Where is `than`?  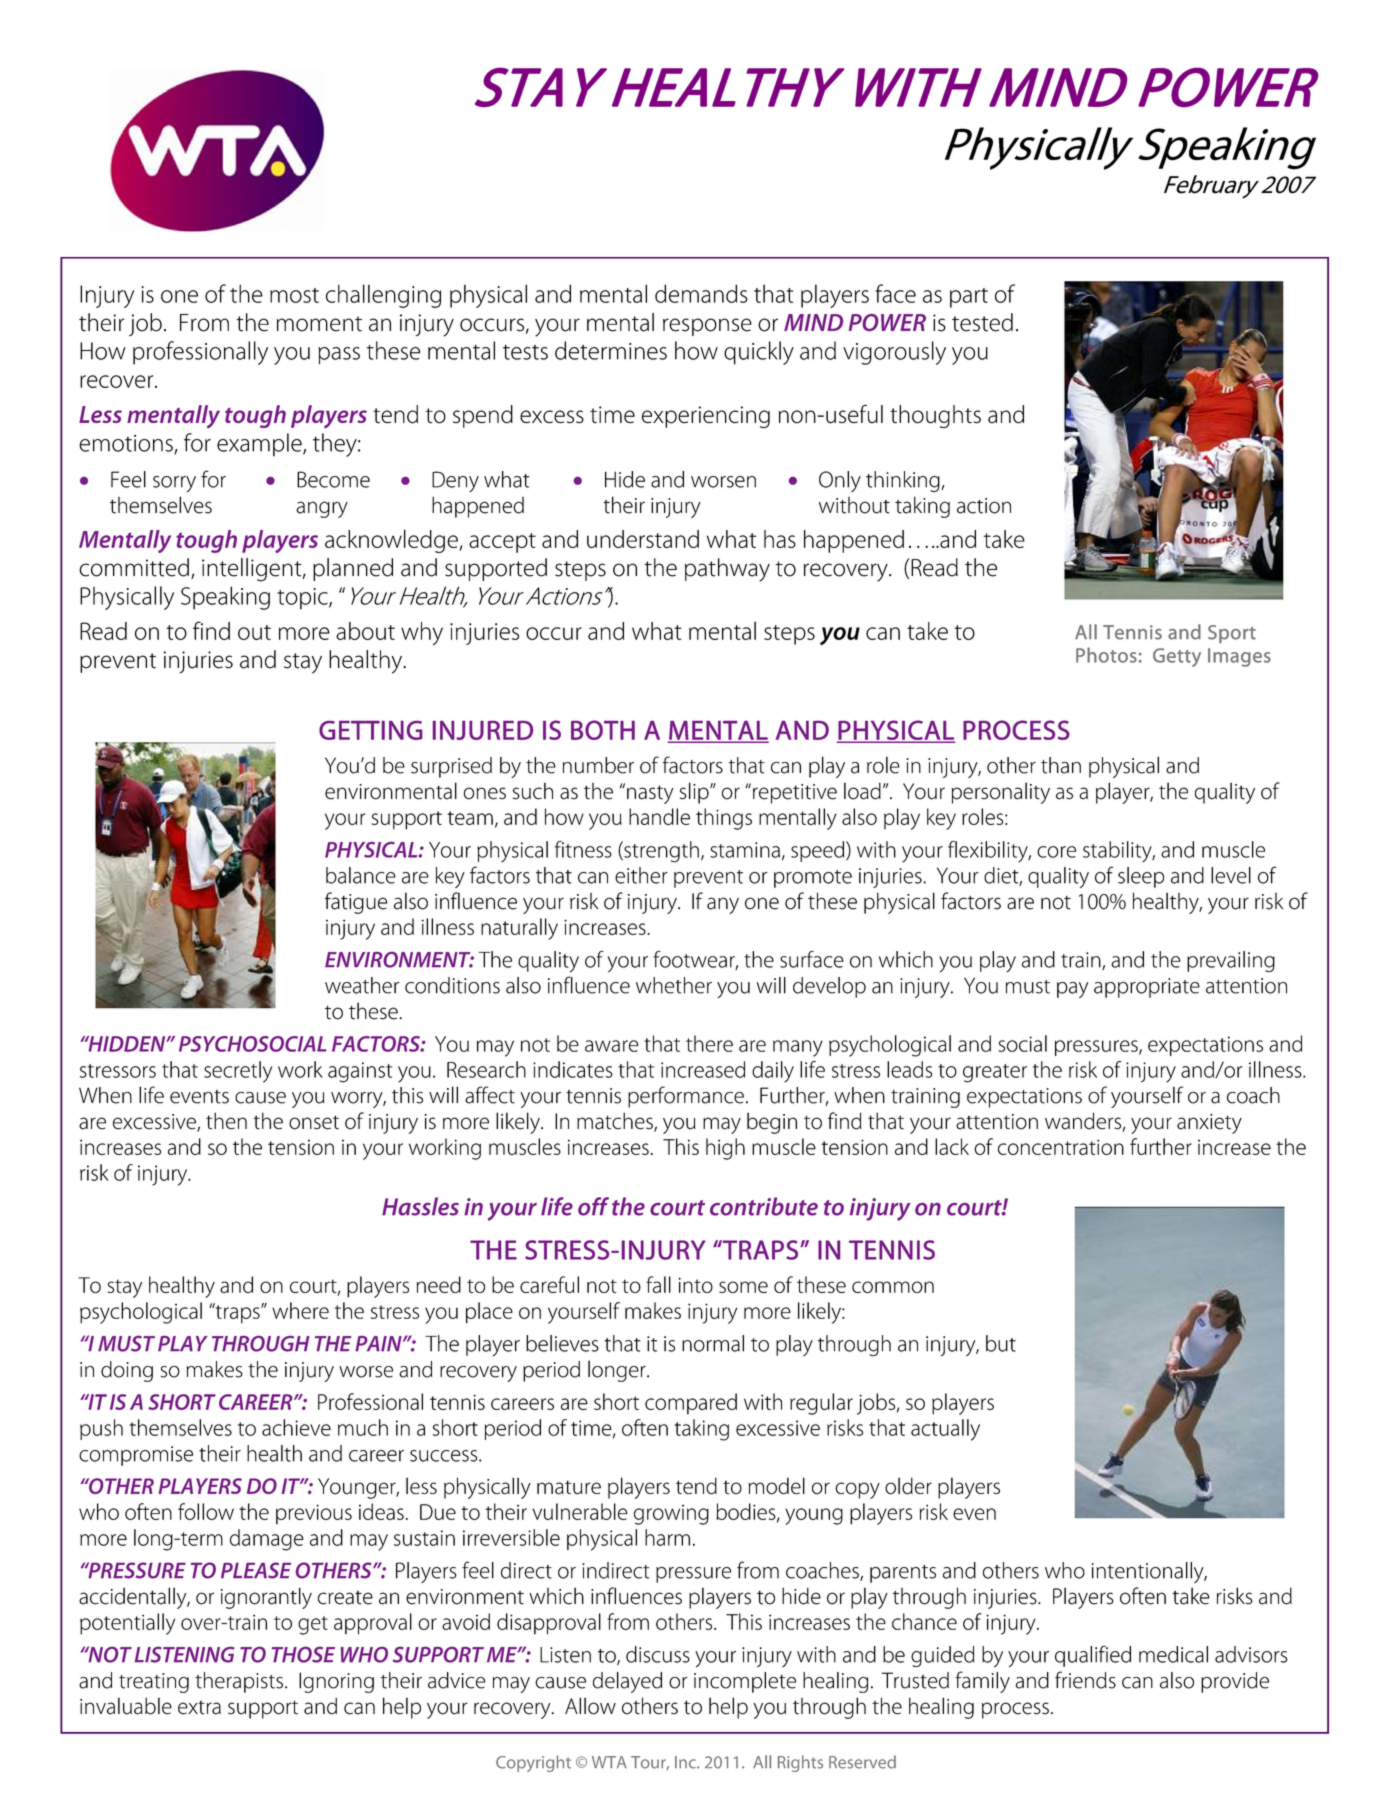 than is located at coordinates (1061, 765).
